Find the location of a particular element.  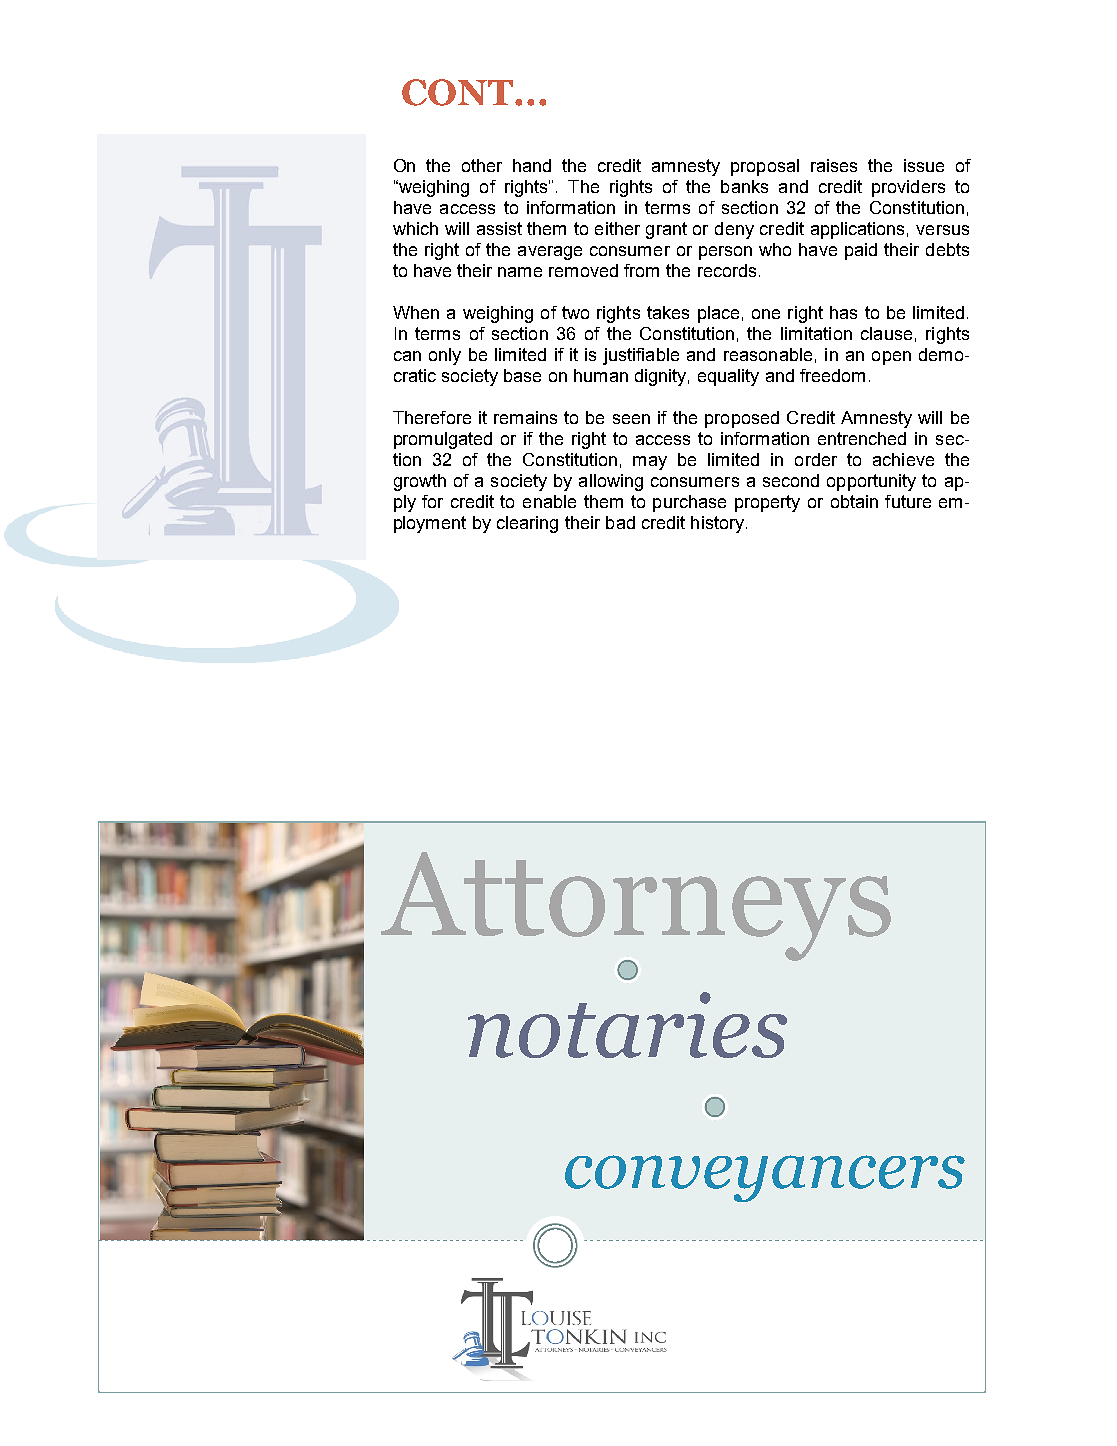

obtain is located at coordinates (854, 501).
